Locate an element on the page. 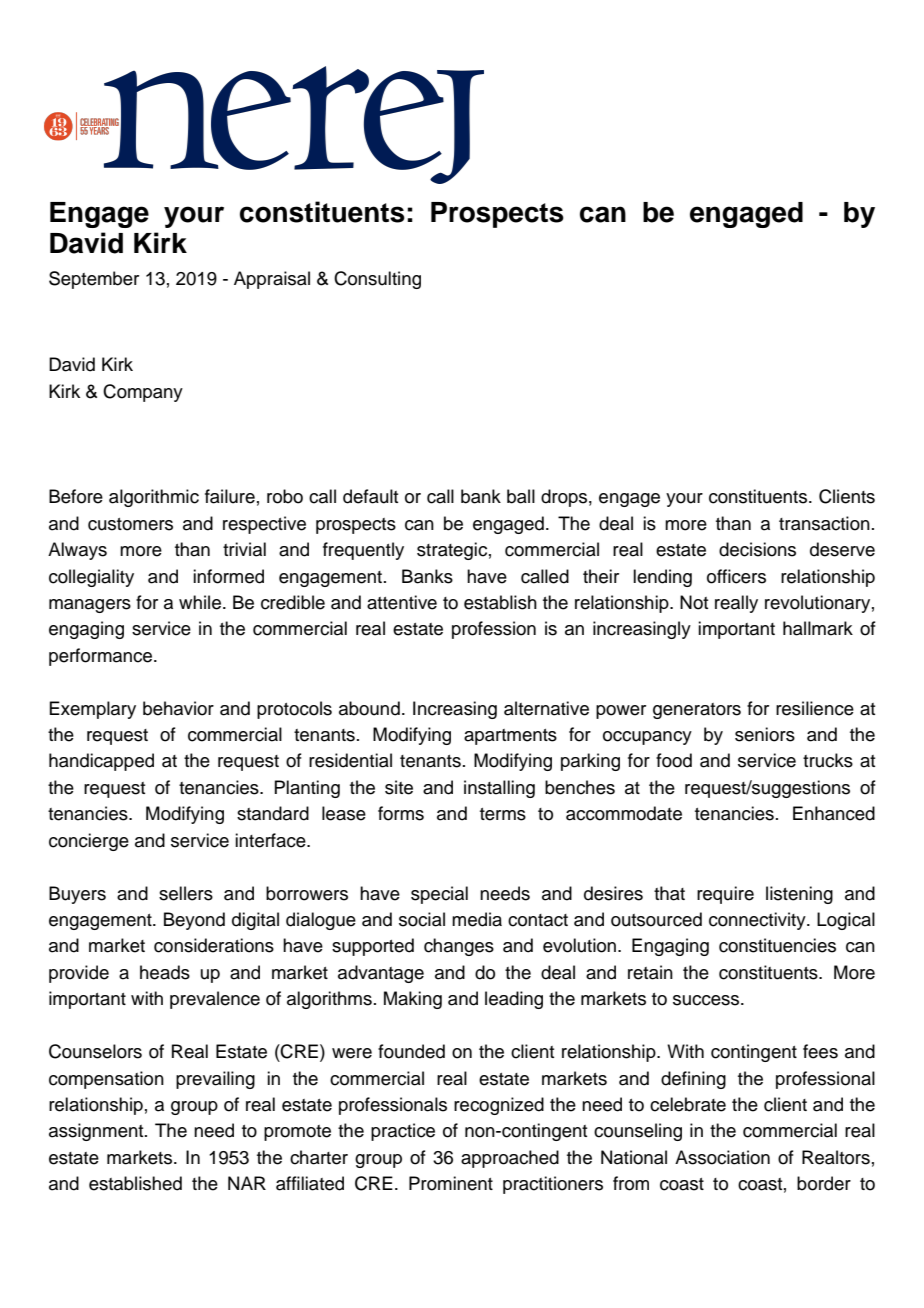 This image has width=924, height=1308. sellers is located at coordinates (186, 893).
